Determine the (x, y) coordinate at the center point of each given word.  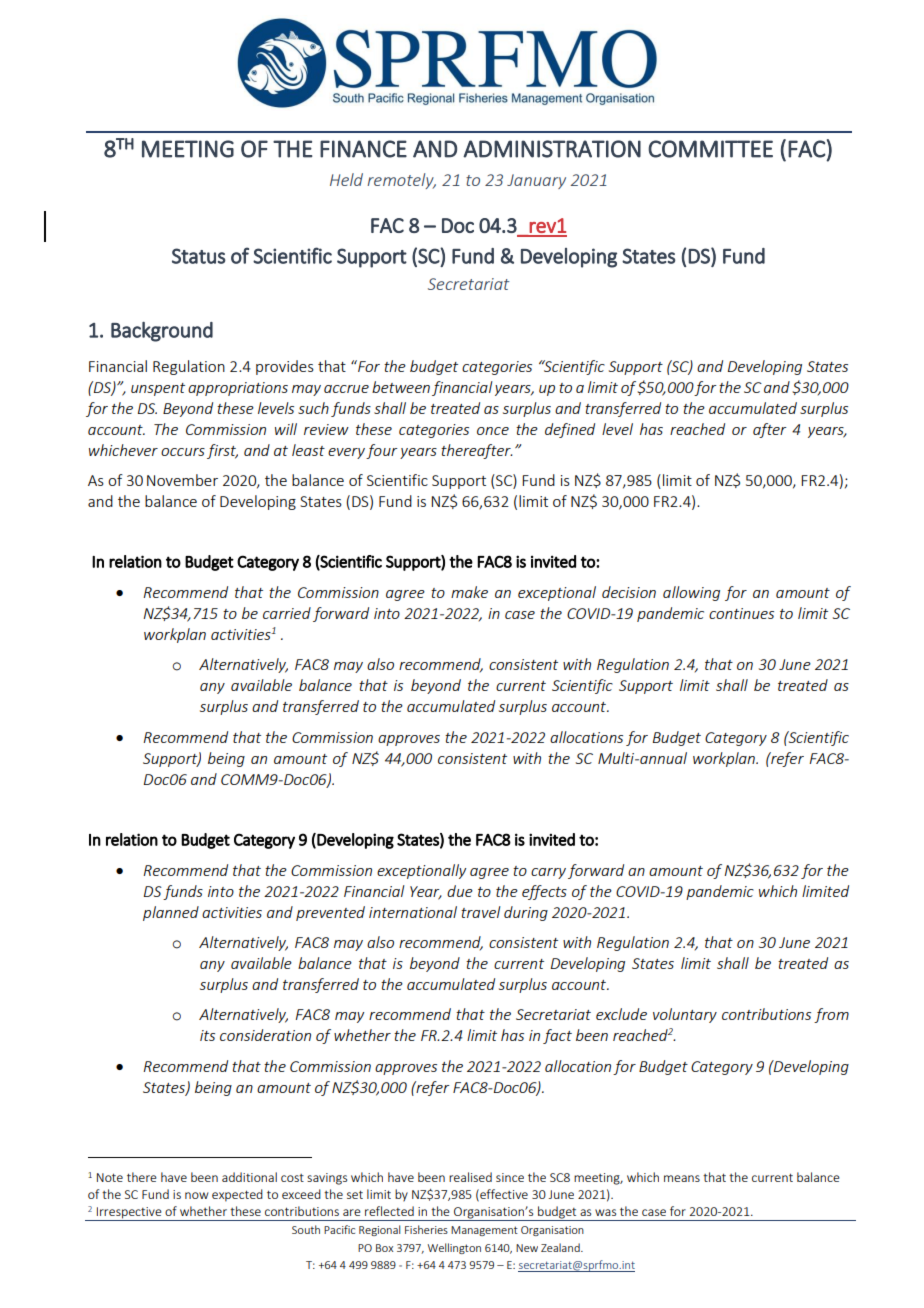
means (682, 1178)
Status (199, 256)
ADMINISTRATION (552, 149)
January (536, 181)
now (197, 1195)
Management (484, 1231)
